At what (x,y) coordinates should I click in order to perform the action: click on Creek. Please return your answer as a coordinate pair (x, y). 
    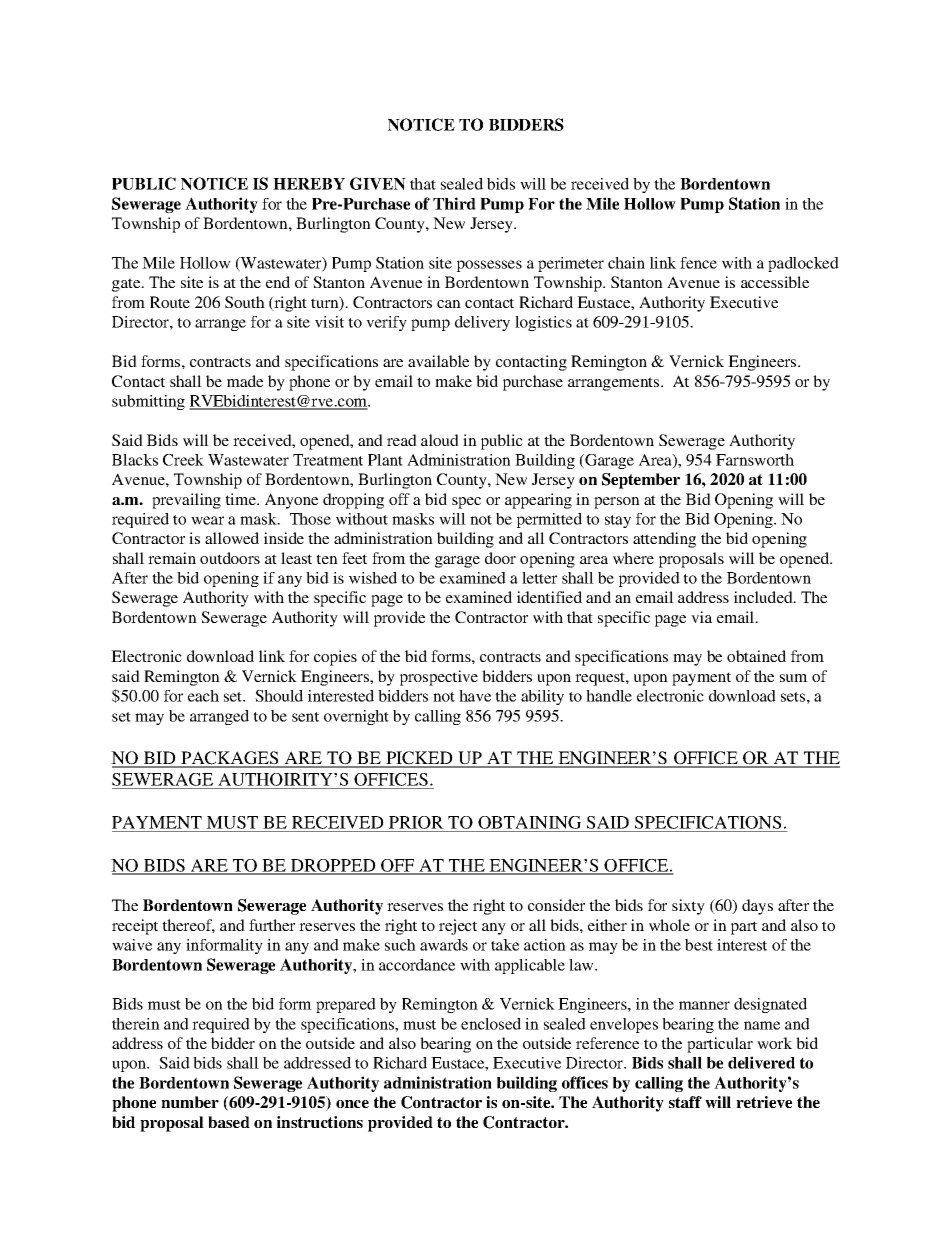
    Looking at the image, I should click on (183, 460).
